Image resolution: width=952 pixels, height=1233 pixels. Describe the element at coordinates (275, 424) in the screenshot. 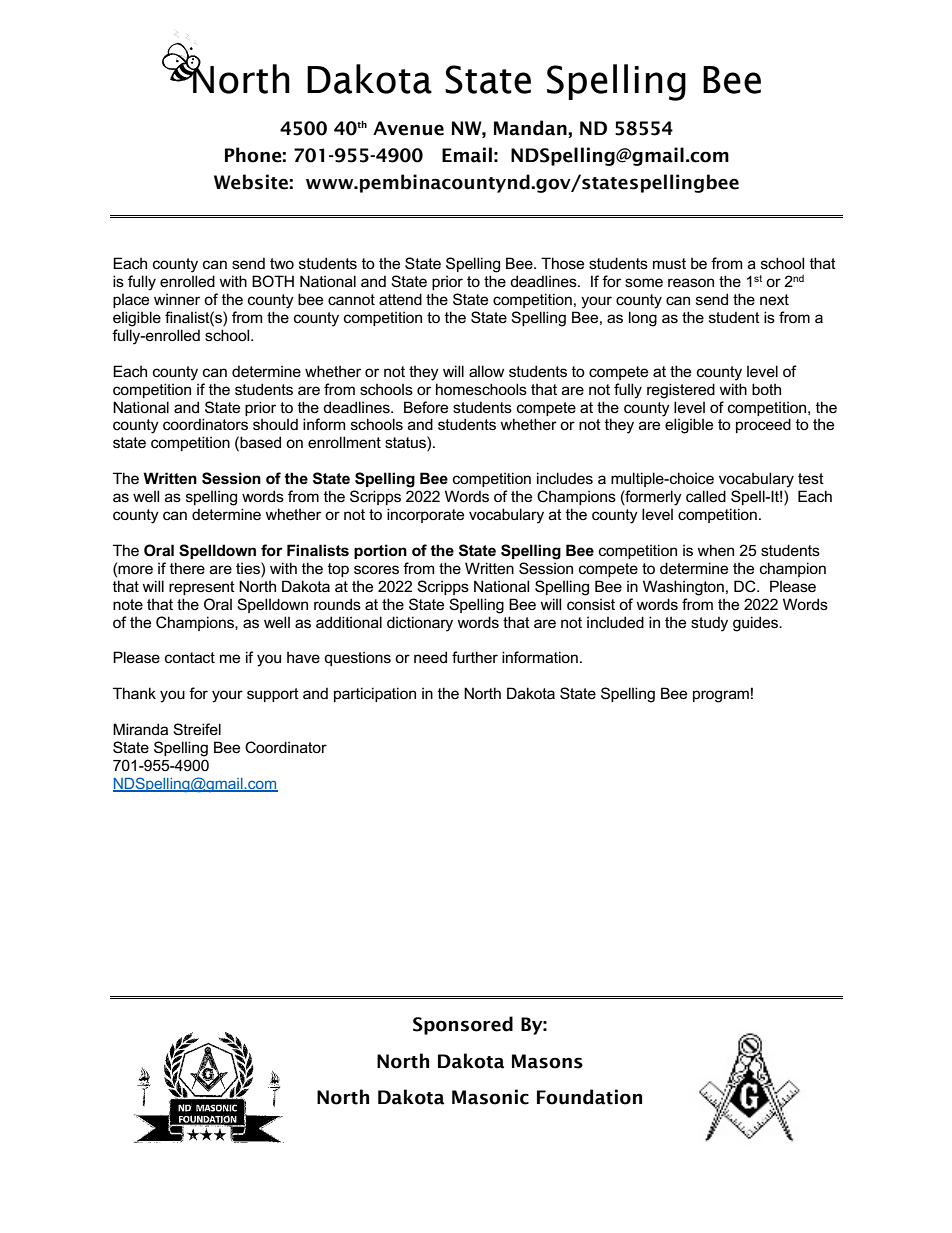

I see `should` at that location.
